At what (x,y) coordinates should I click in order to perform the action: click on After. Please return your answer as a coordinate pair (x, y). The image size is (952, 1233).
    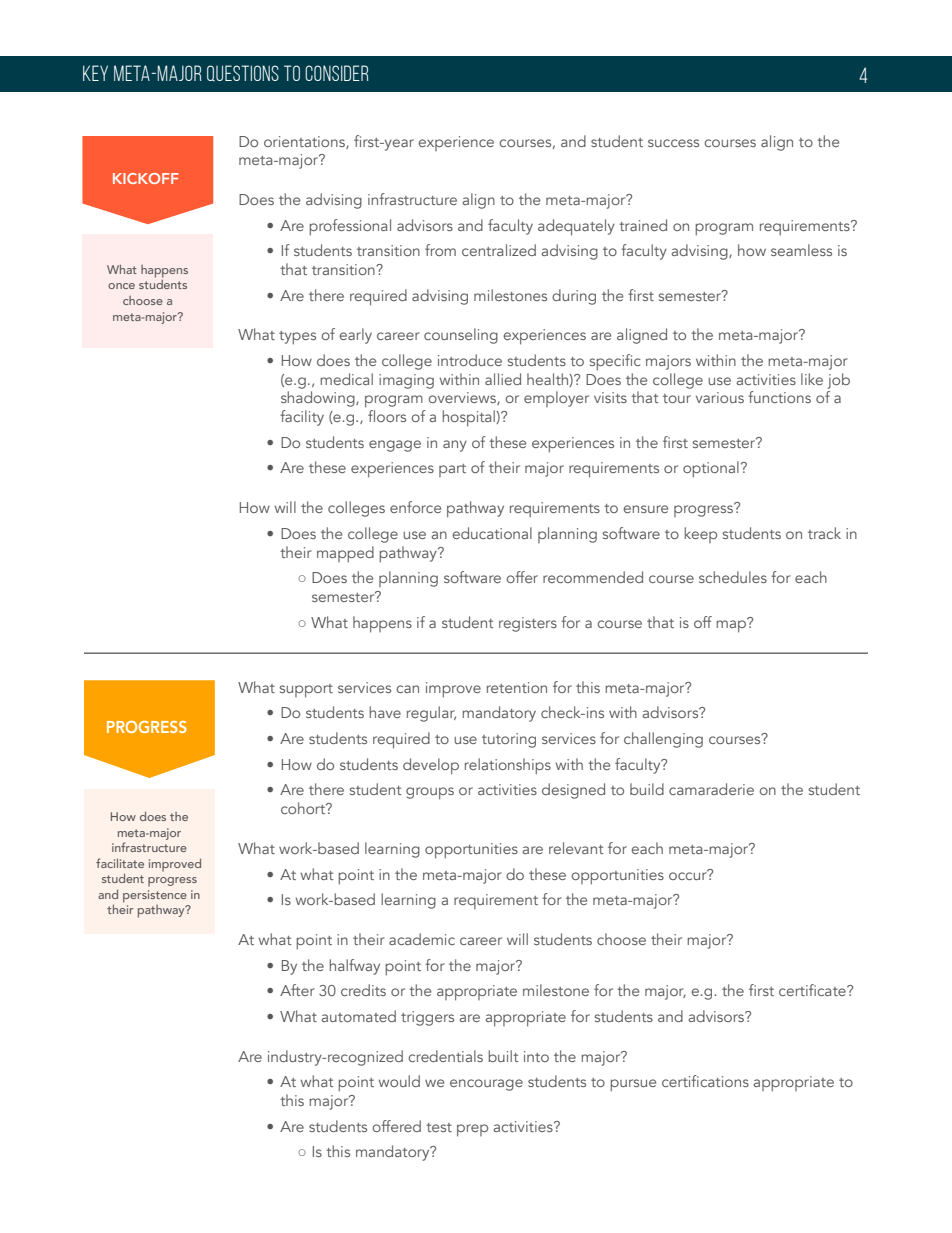
    Looking at the image, I should click on (297, 990).
